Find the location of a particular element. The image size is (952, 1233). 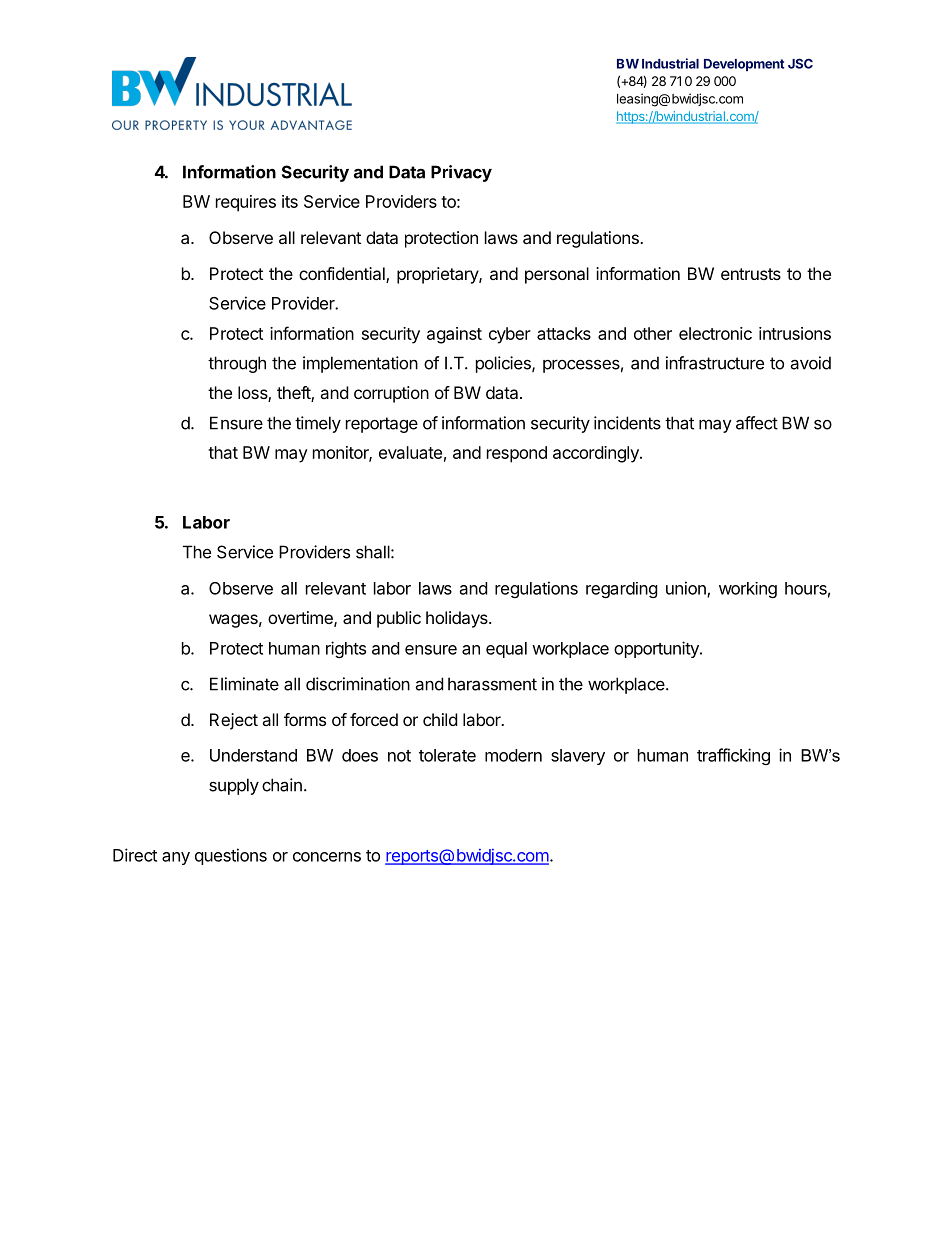

affect is located at coordinates (757, 423).
